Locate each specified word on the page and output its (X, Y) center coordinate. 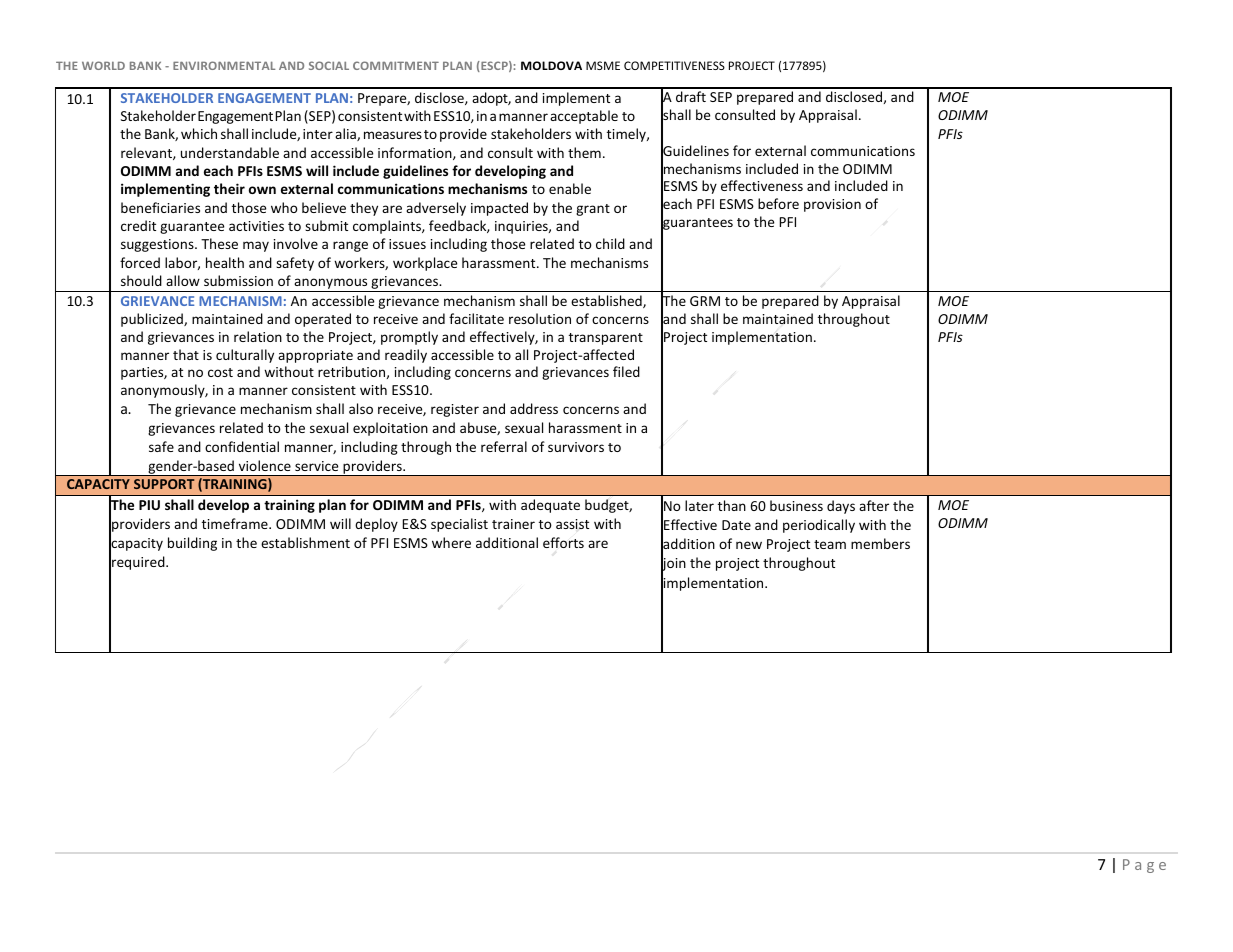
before (778, 203)
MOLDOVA (551, 65)
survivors (576, 447)
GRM (705, 301)
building (192, 544)
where (451, 542)
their (229, 188)
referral (504, 446)
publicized (153, 320)
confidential (242, 446)
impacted (499, 209)
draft (691, 96)
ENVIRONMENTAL (224, 65)
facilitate (476, 318)
